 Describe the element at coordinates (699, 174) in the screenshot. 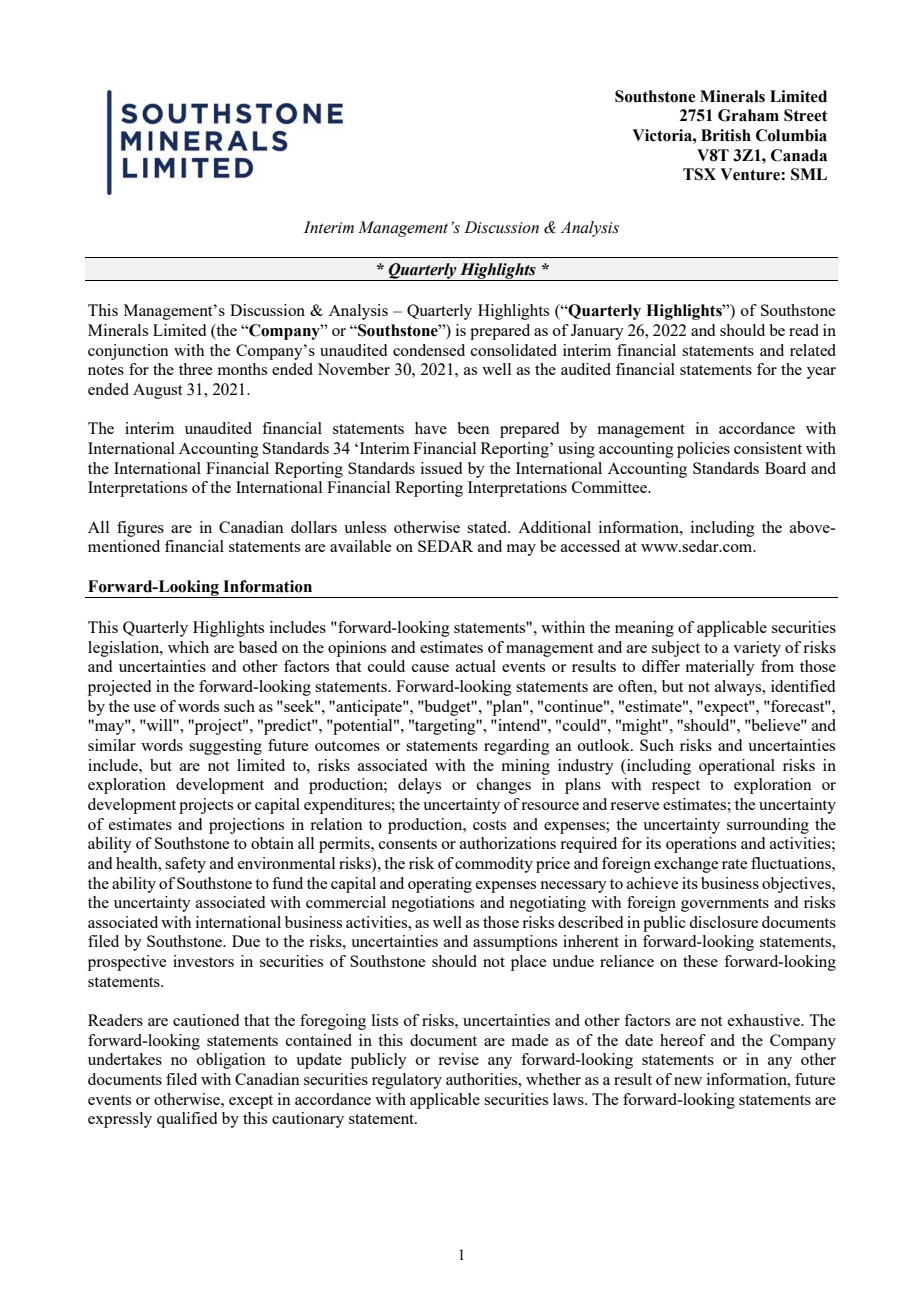

I see `TSX` at that location.
